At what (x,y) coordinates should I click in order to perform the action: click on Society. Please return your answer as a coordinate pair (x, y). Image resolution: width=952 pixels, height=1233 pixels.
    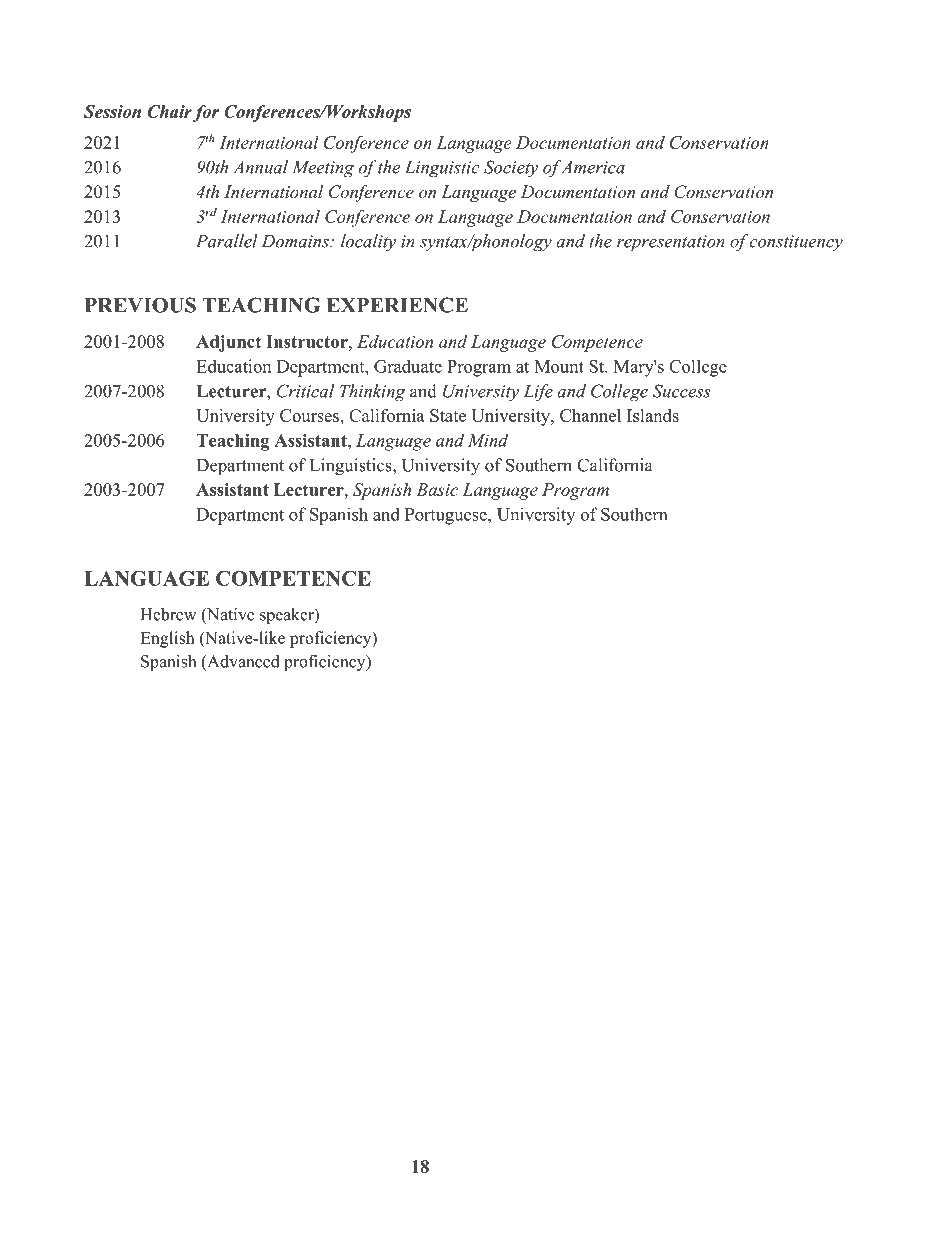
    Looking at the image, I should click on (511, 168).
